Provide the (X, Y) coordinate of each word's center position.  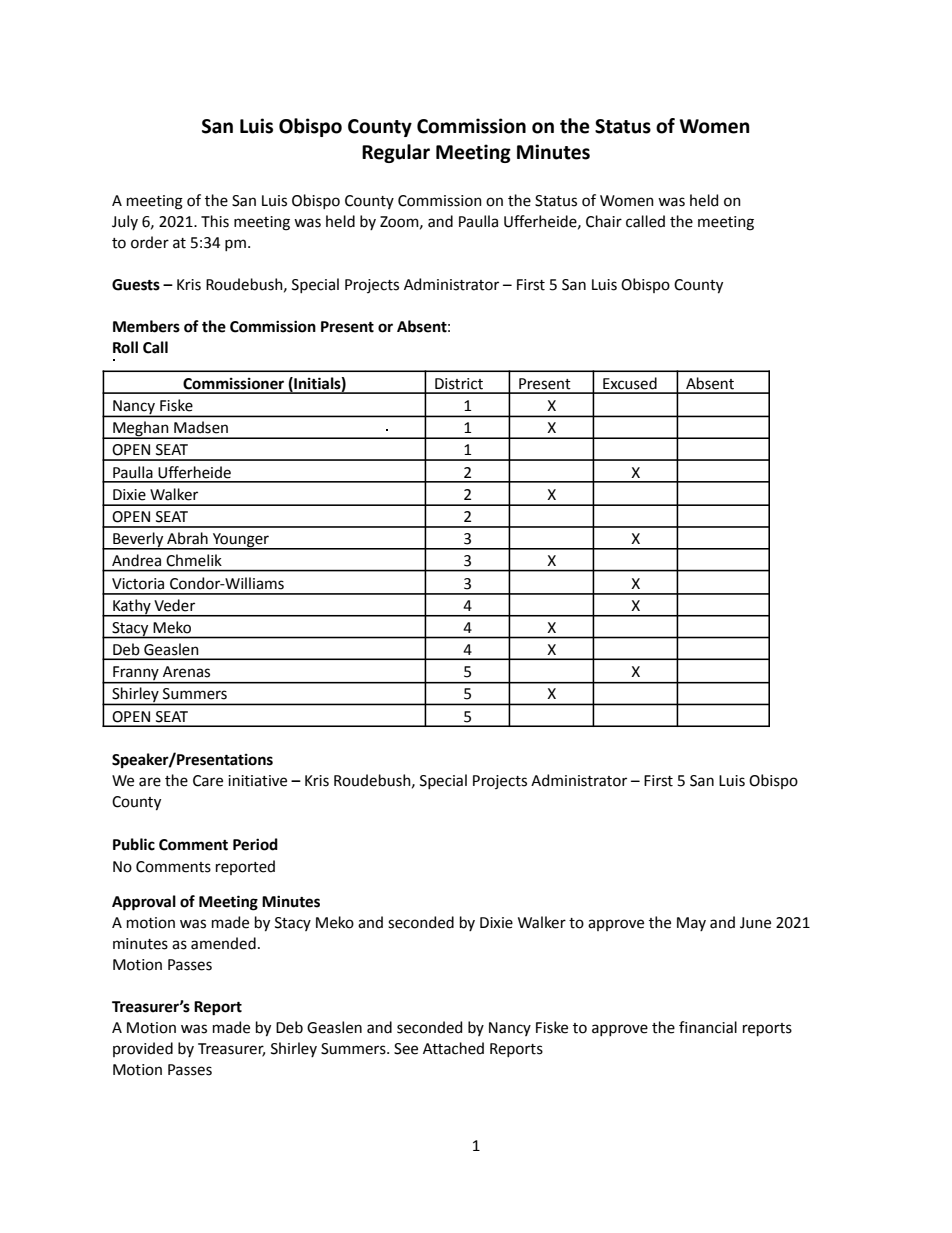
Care (208, 781)
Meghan (141, 430)
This (215, 221)
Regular (396, 153)
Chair (604, 221)
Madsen (201, 427)
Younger (241, 541)
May (691, 924)
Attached (453, 1048)
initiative (257, 781)
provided (143, 1049)
